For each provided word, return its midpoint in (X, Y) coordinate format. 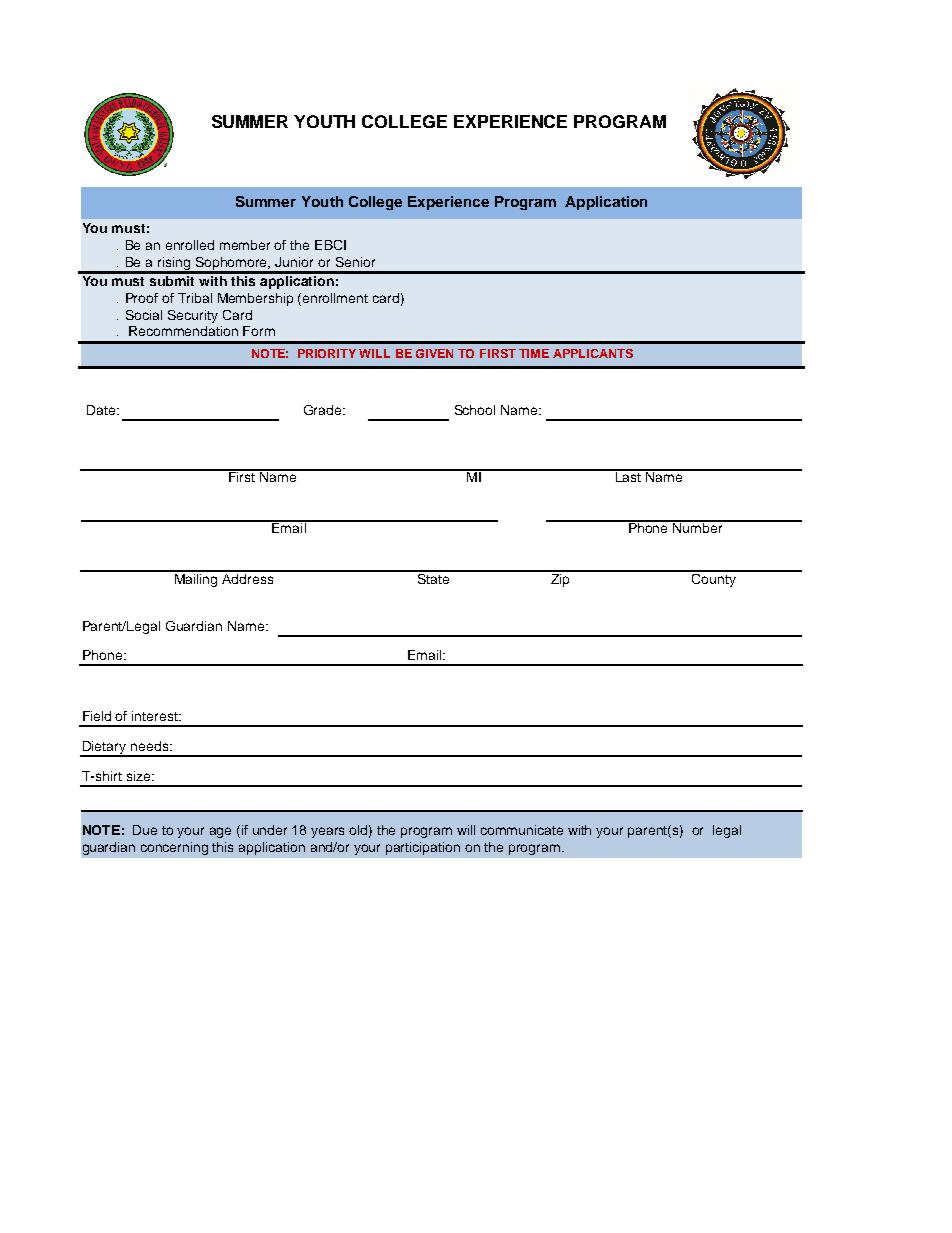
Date (101, 410)
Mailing (196, 579)
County (713, 579)
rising (174, 265)
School (475, 410)
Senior (355, 262)
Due (145, 830)
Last (629, 476)
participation (423, 848)
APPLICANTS (593, 353)
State (433, 577)
